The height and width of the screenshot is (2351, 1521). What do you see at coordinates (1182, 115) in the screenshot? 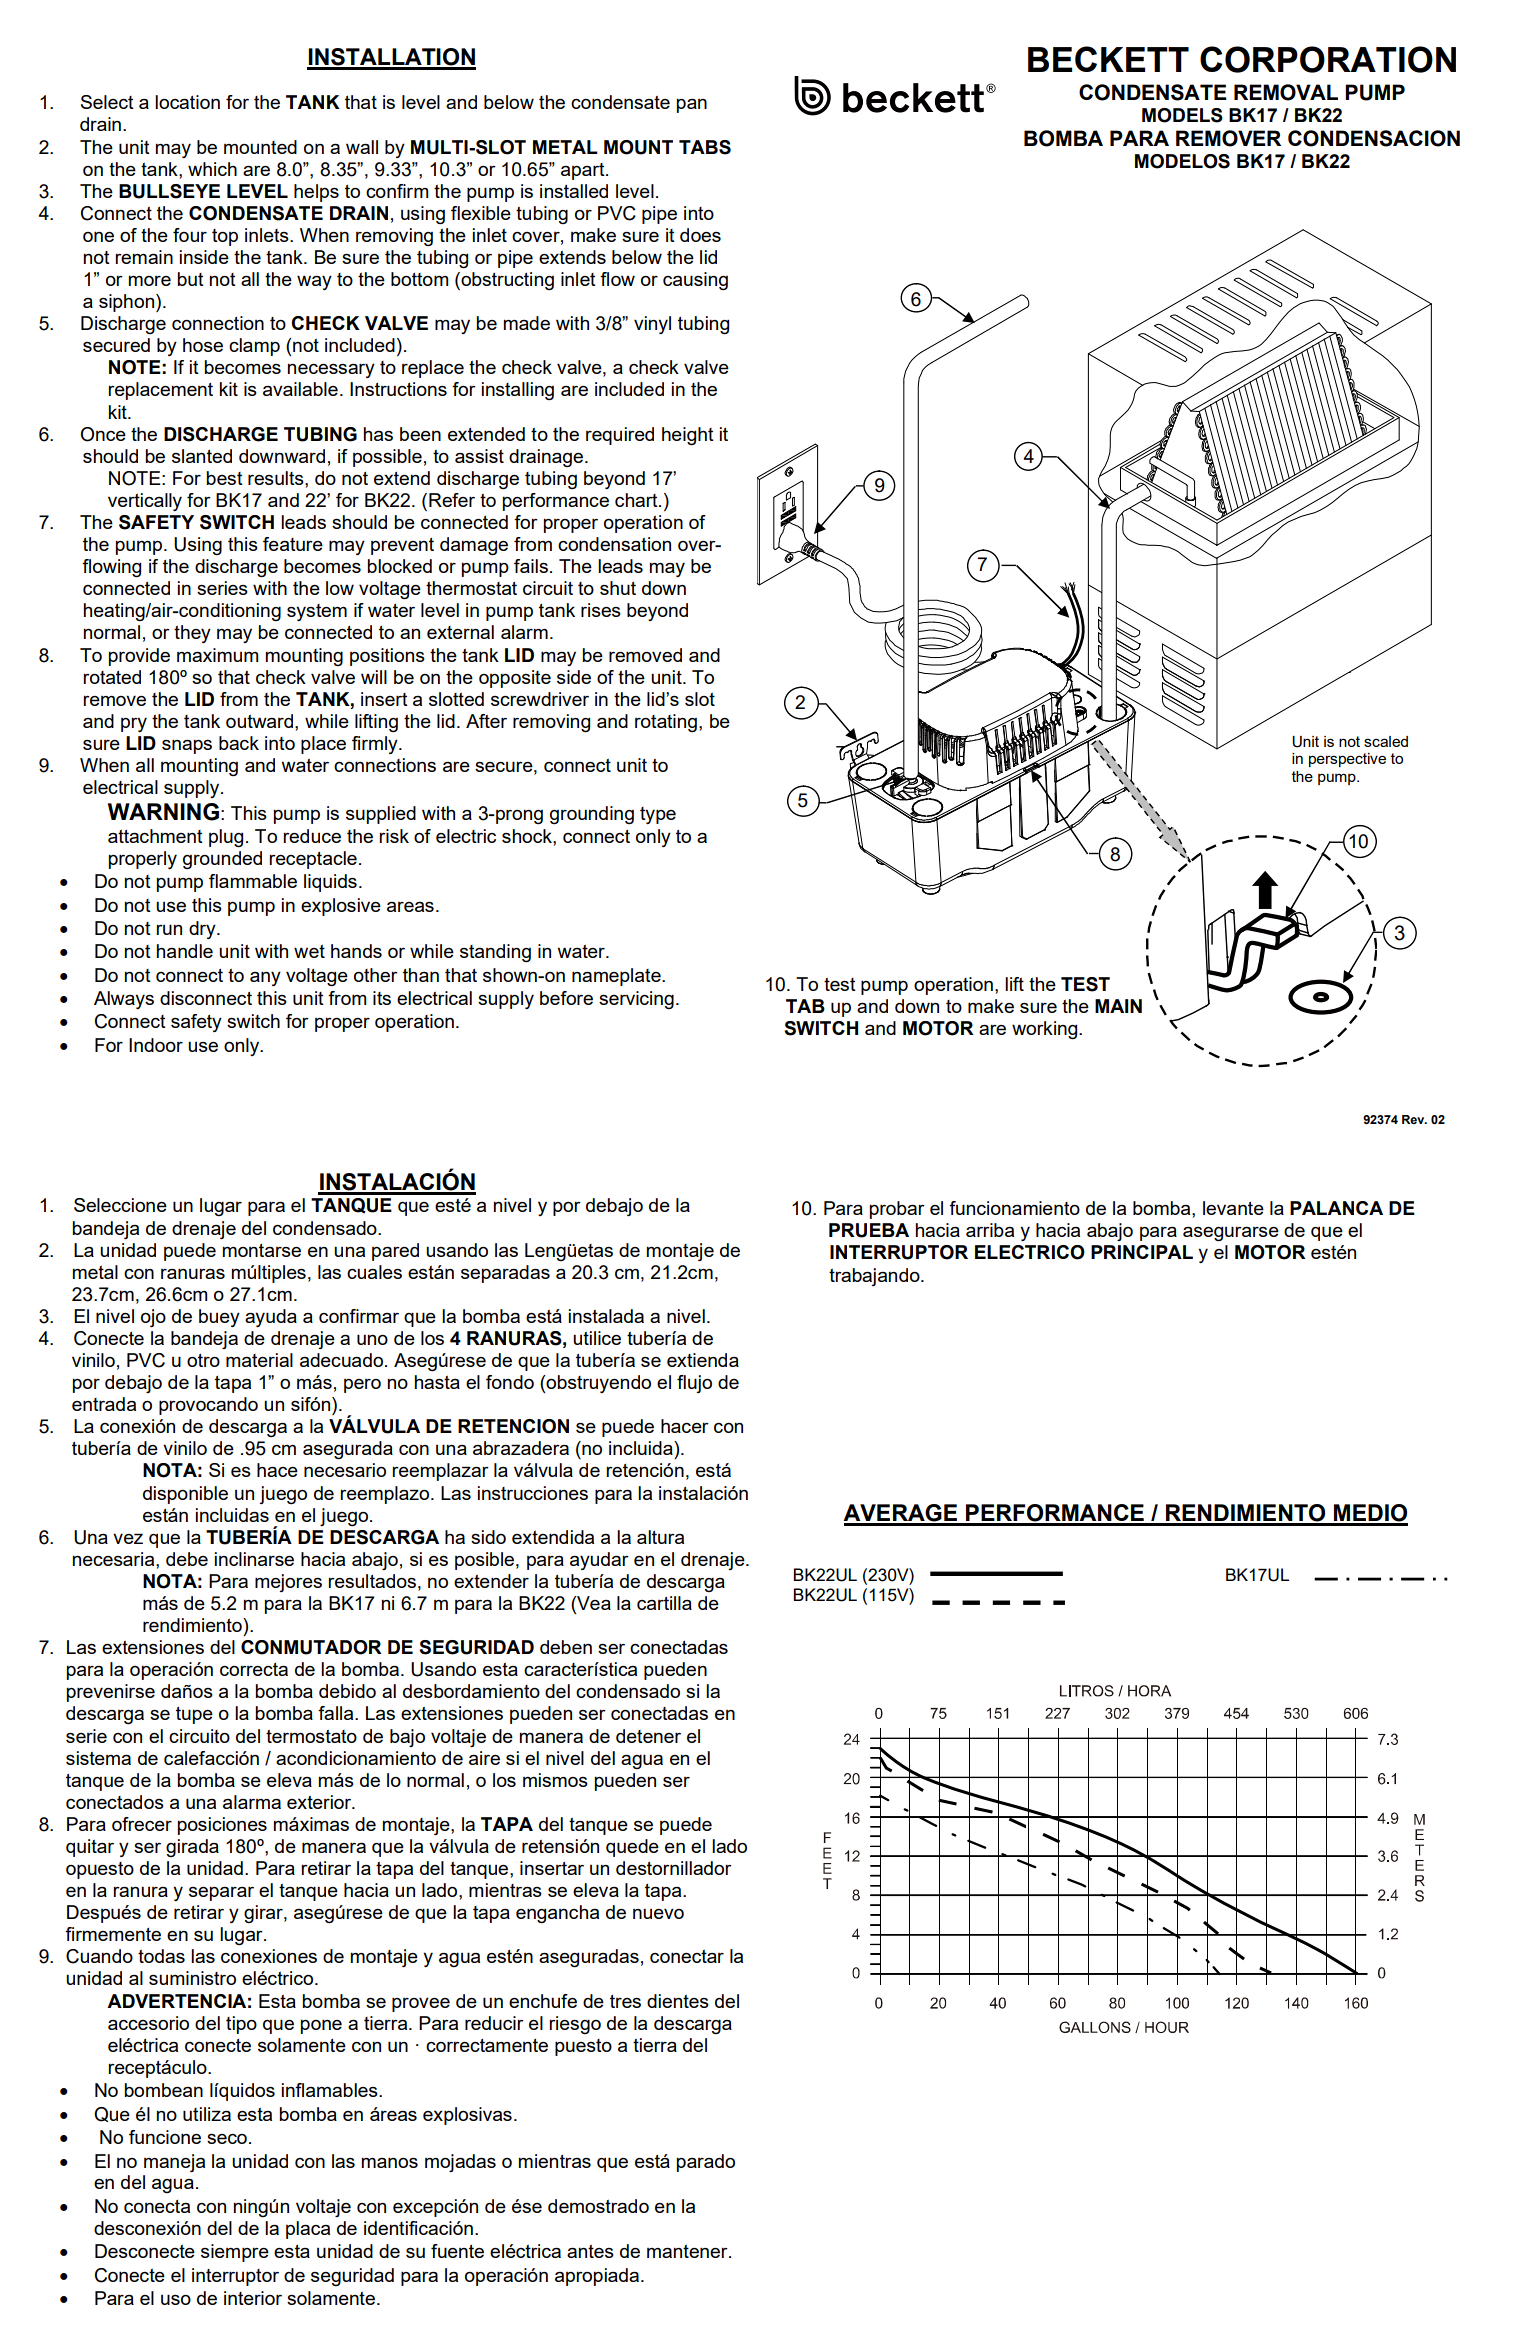
I see `MODELS` at bounding box center [1182, 115].
